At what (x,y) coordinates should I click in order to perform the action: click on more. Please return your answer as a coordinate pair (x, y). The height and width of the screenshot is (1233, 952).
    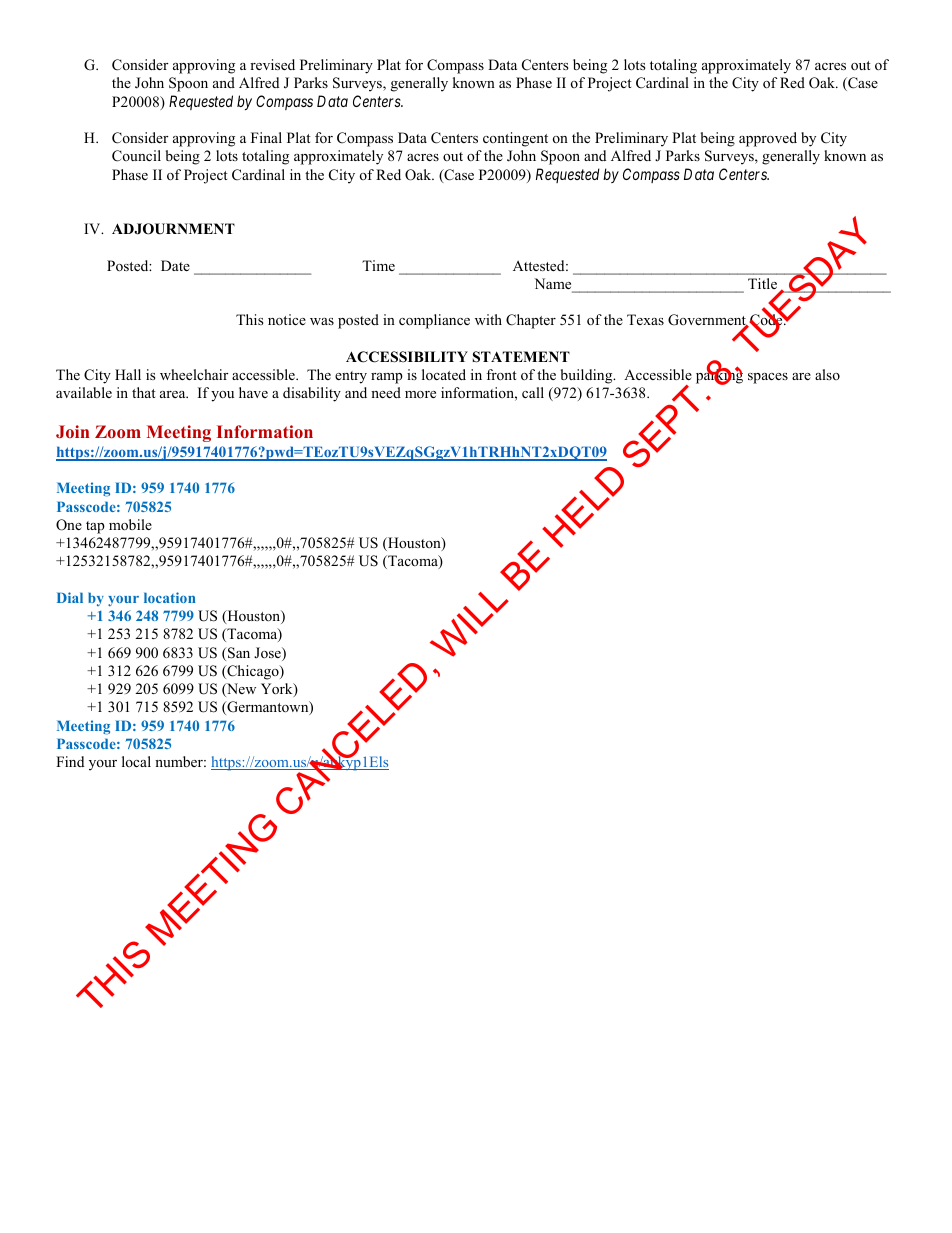
    Looking at the image, I should click on (420, 394).
